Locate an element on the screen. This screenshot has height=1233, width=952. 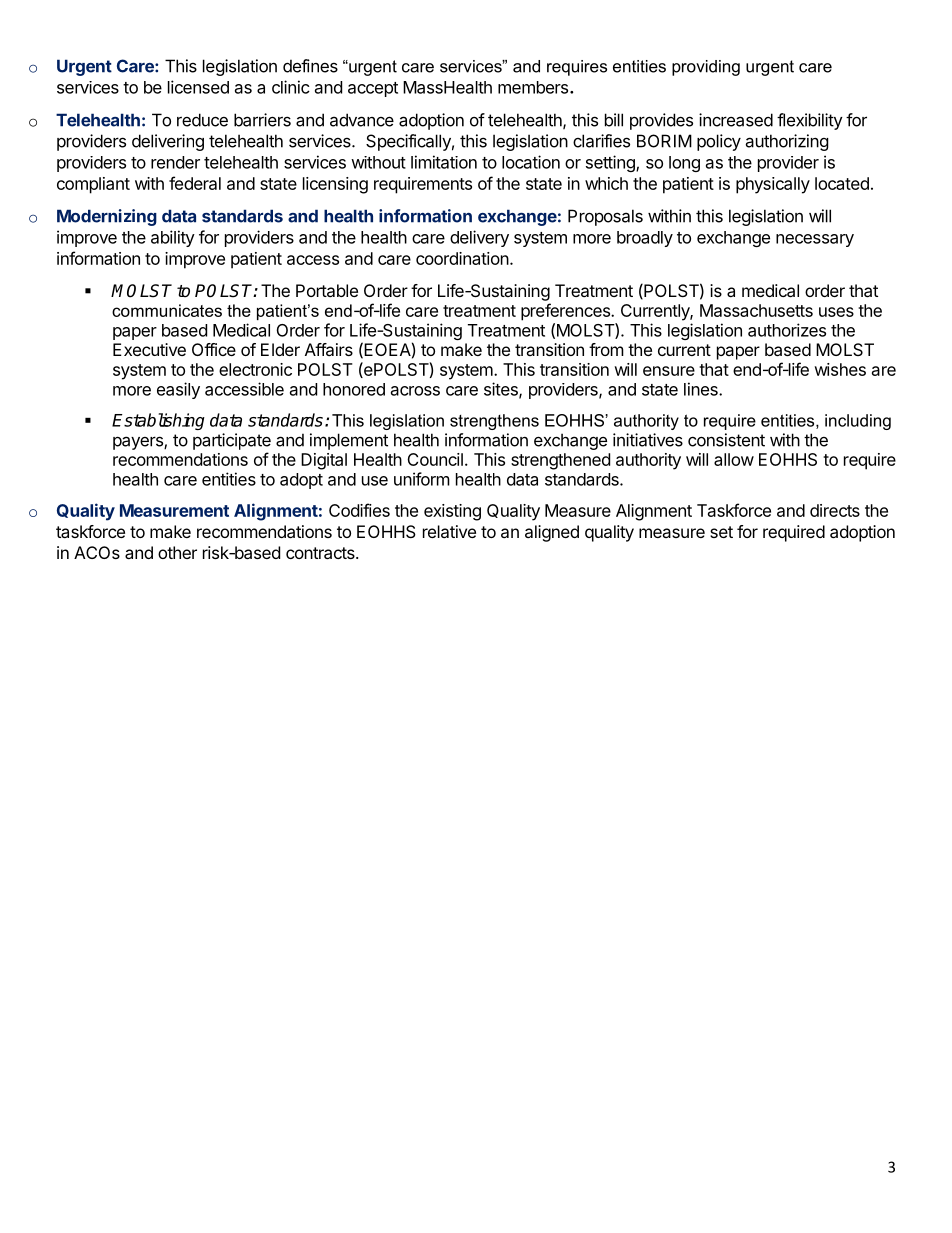
coordination is located at coordinates (462, 258).
